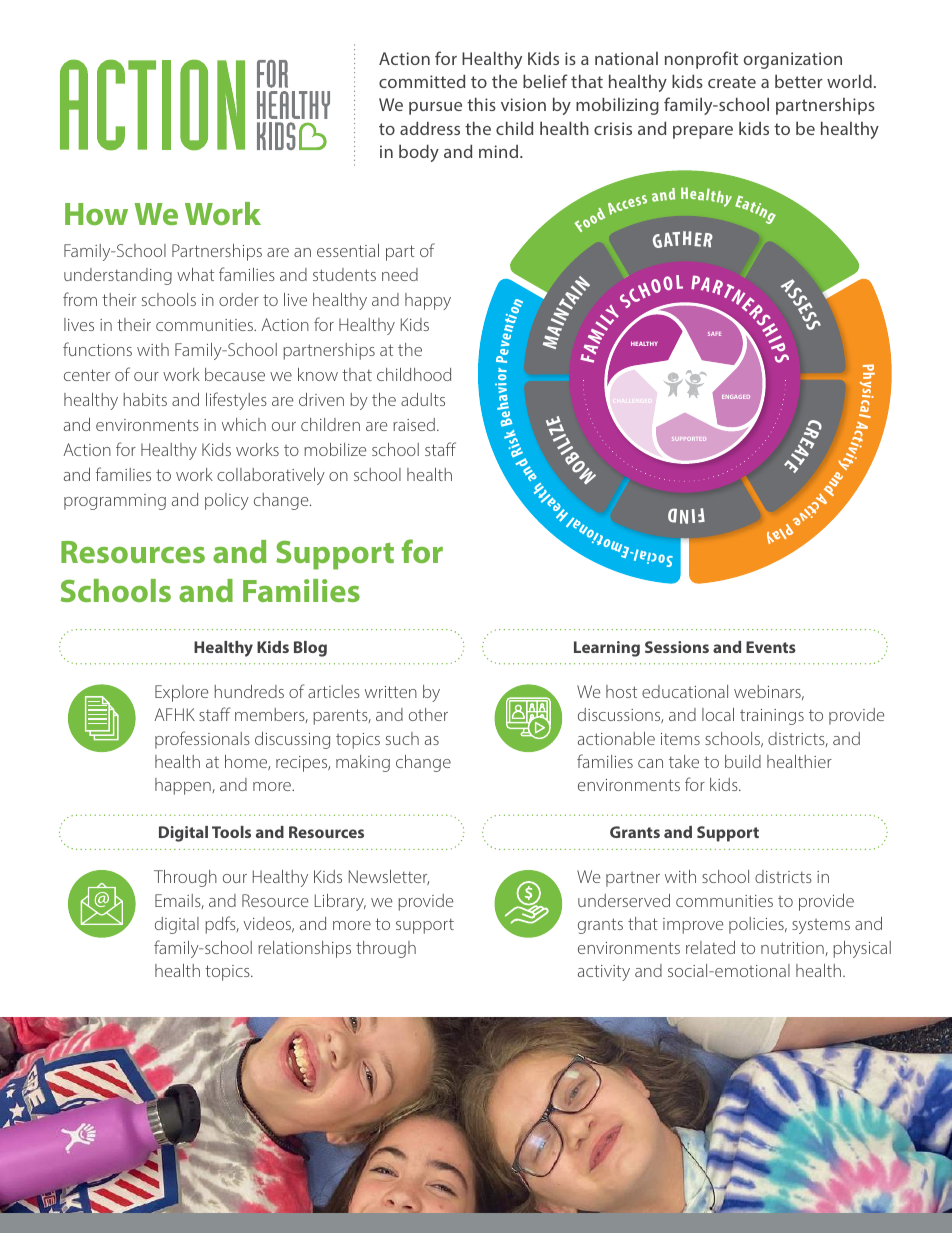 The image size is (952, 1233). Describe the element at coordinates (799, 81) in the image. I see `better` at that location.
